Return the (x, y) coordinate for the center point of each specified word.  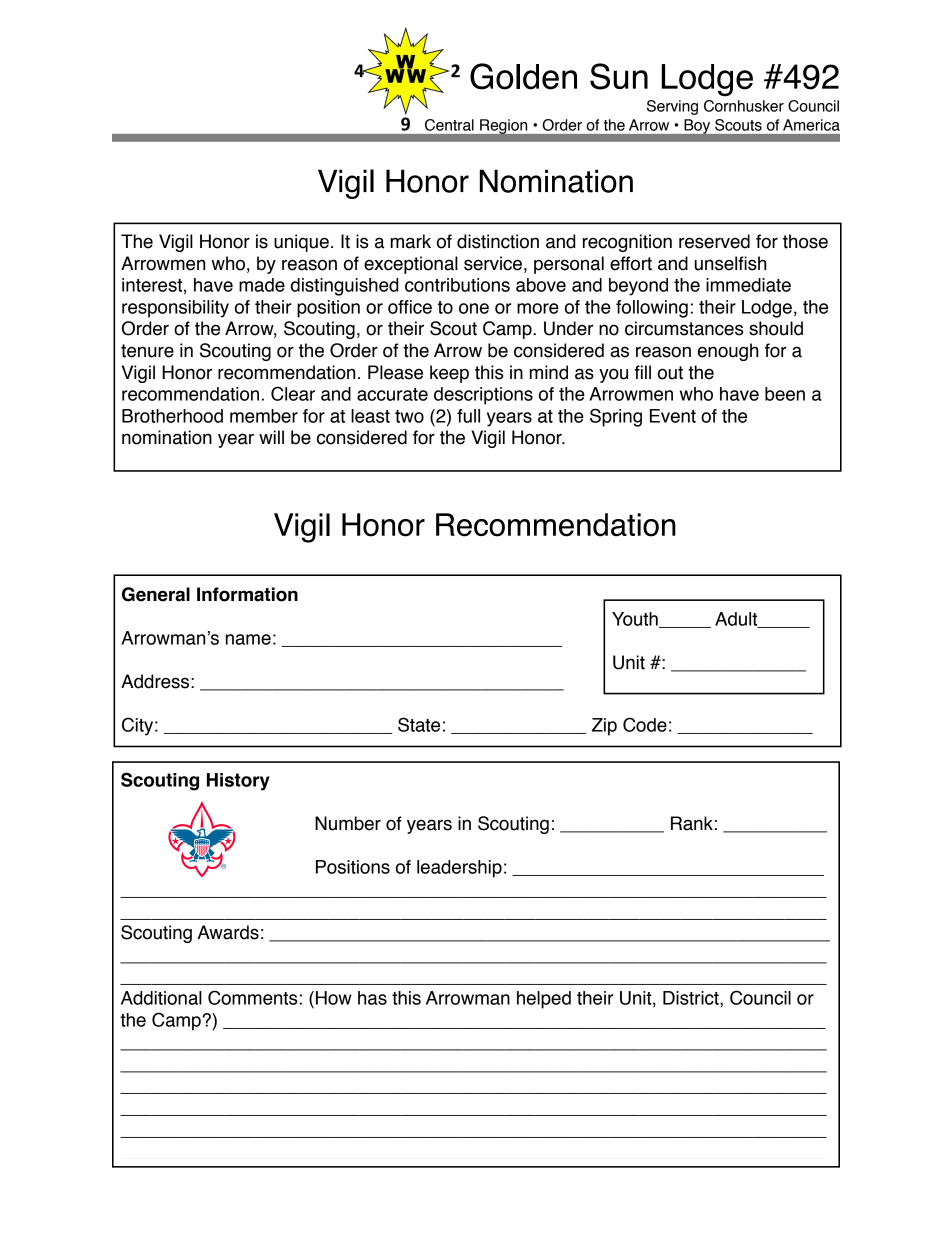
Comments (252, 997)
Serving (672, 107)
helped (544, 1000)
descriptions (483, 396)
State (419, 724)
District (692, 998)
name (248, 639)
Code (645, 724)
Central (449, 125)
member (264, 416)
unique (301, 243)
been (785, 394)
